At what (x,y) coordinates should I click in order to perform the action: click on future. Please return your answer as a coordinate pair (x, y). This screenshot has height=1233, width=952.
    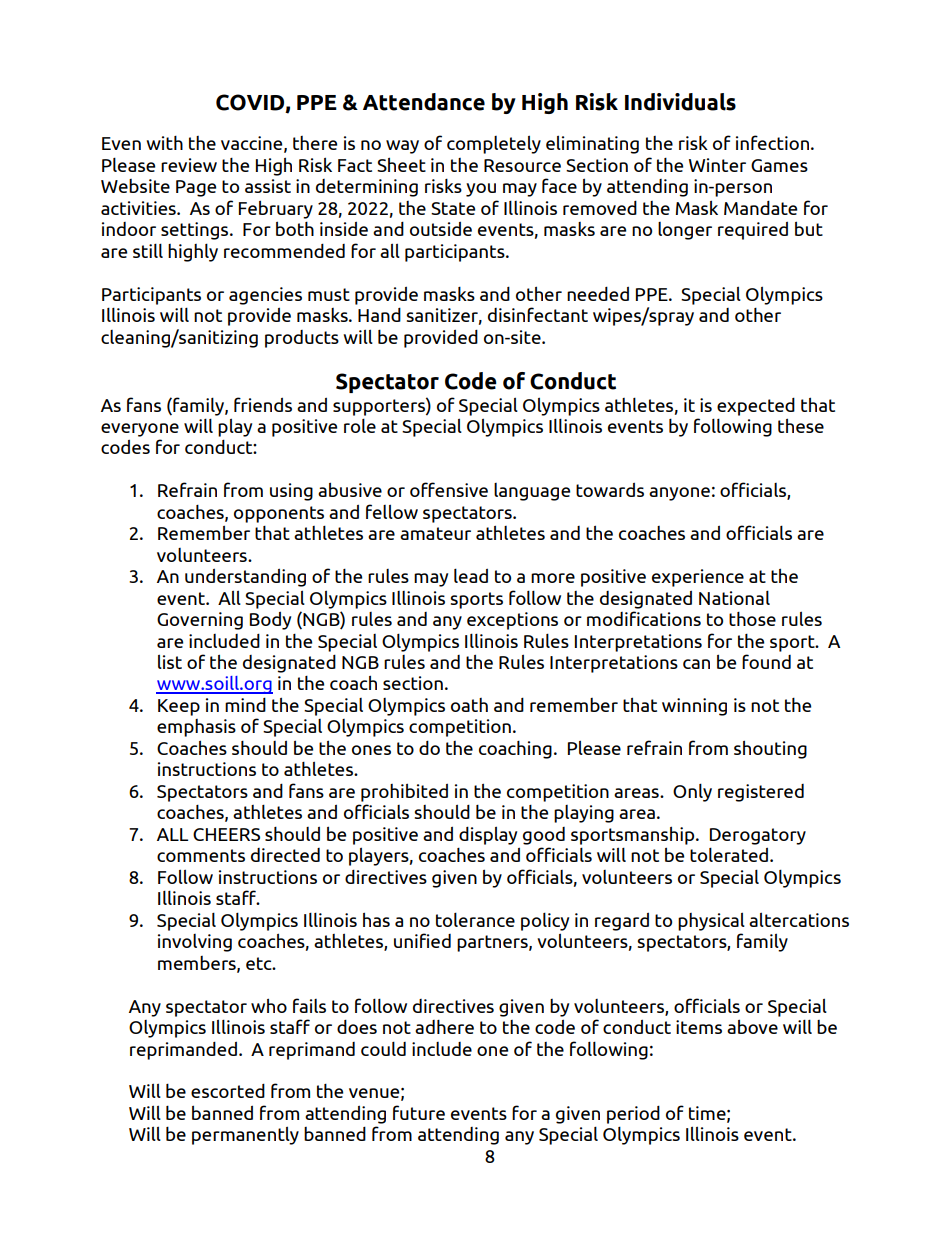
    Looking at the image, I should click on (419, 1112).
